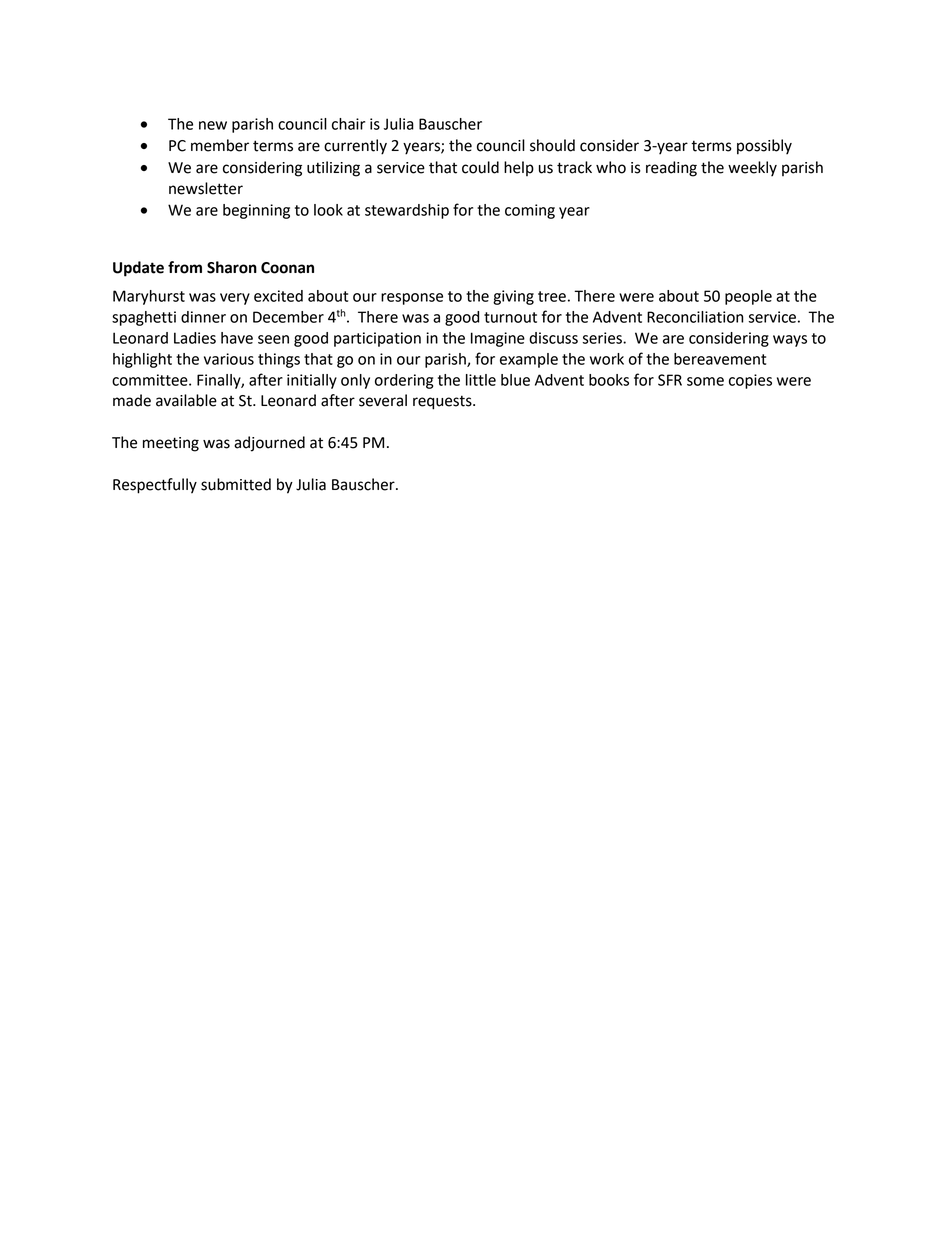 The height and width of the image is (1233, 952). Describe the element at coordinates (229, 359) in the image. I see `various` at that location.
